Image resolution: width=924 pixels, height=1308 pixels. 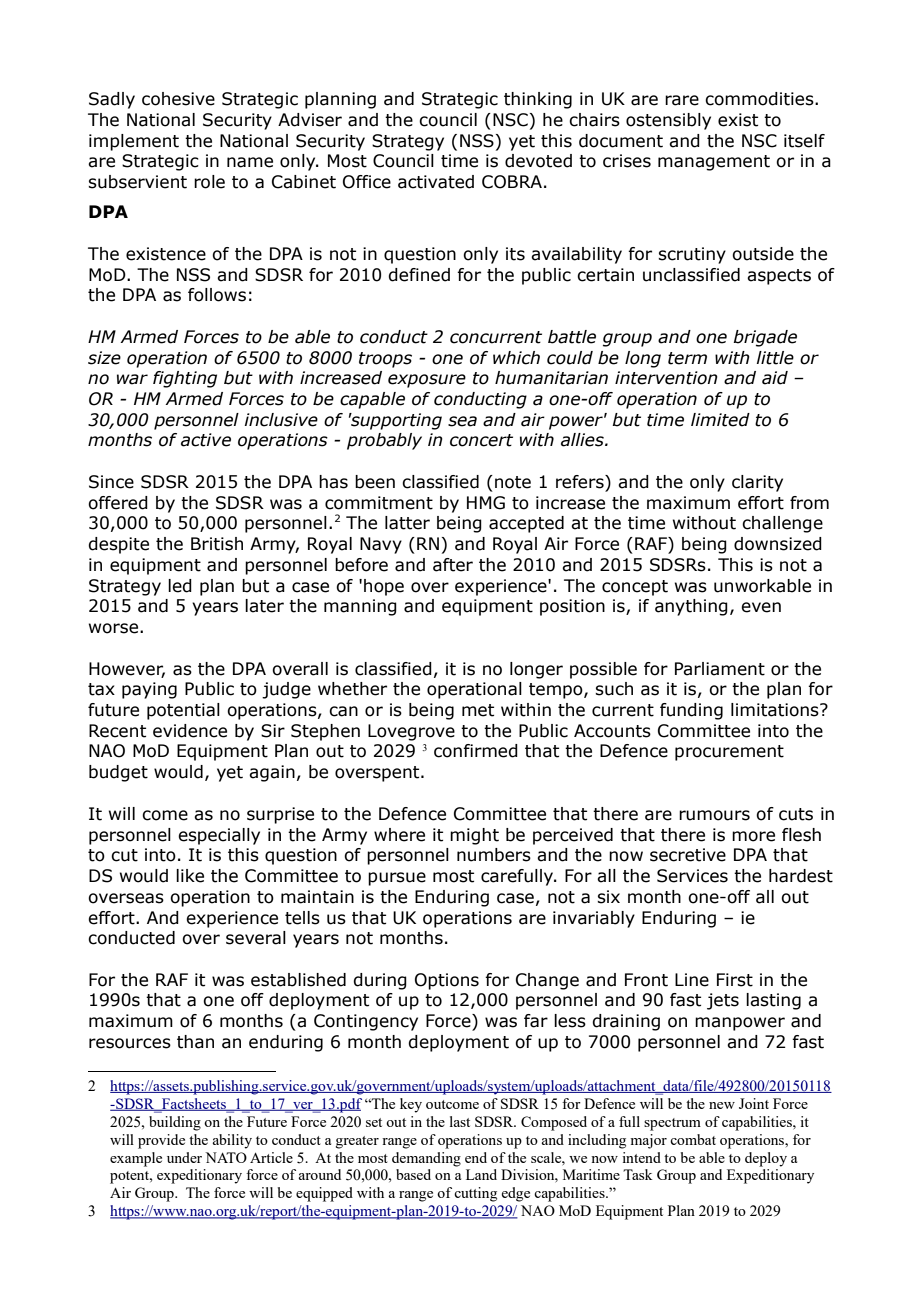 What do you see at coordinates (436, 182) in the image?
I see `activated` at bounding box center [436, 182].
